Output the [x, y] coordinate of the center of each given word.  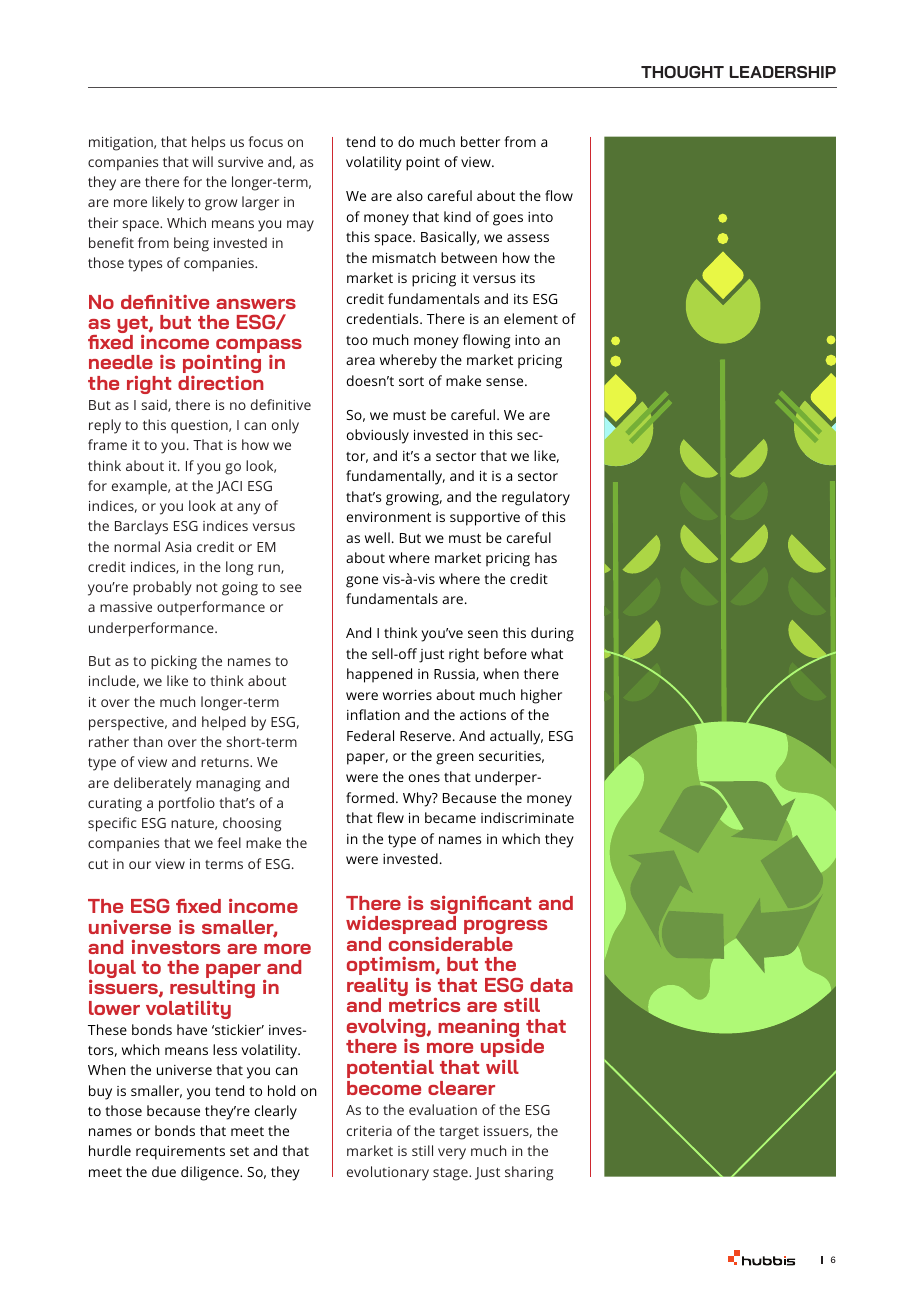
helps [208, 143]
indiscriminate [527, 817]
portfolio [187, 804]
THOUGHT [682, 72]
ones [424, 778]
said [155, 405]
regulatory [536, 498]
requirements [180, 1153]
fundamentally [395, 477]
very [452, 1154]
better [480, 141]
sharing [529, 1173]
